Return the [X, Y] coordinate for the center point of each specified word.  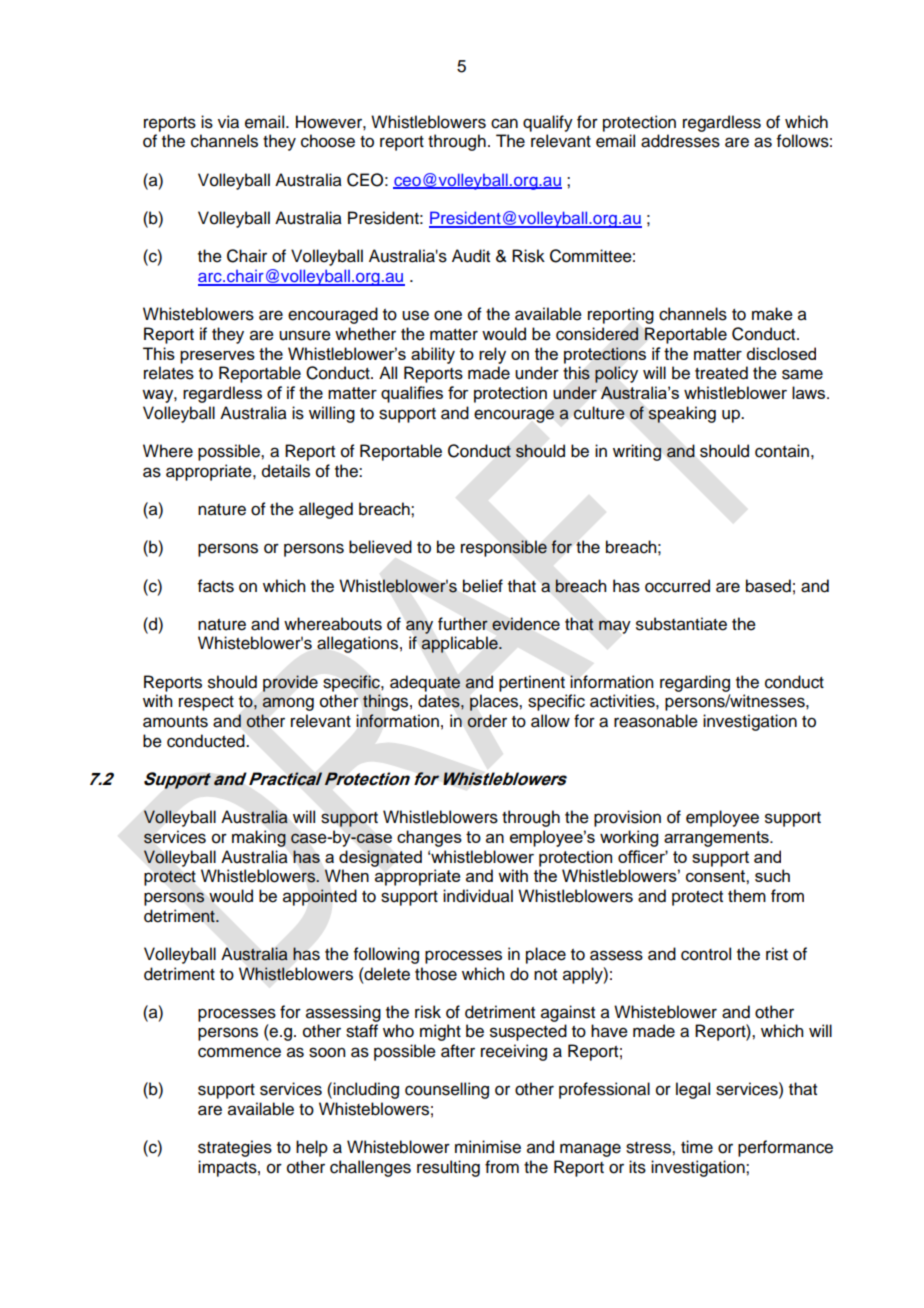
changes [429, 838]
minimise [488, 1147]
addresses [680, 141]
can [504, 123]
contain [782, 451]
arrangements [717, 839]
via [228, 122]
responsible [504, 548]
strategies [235, 1148]
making [259, 838]
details [286, 471]
